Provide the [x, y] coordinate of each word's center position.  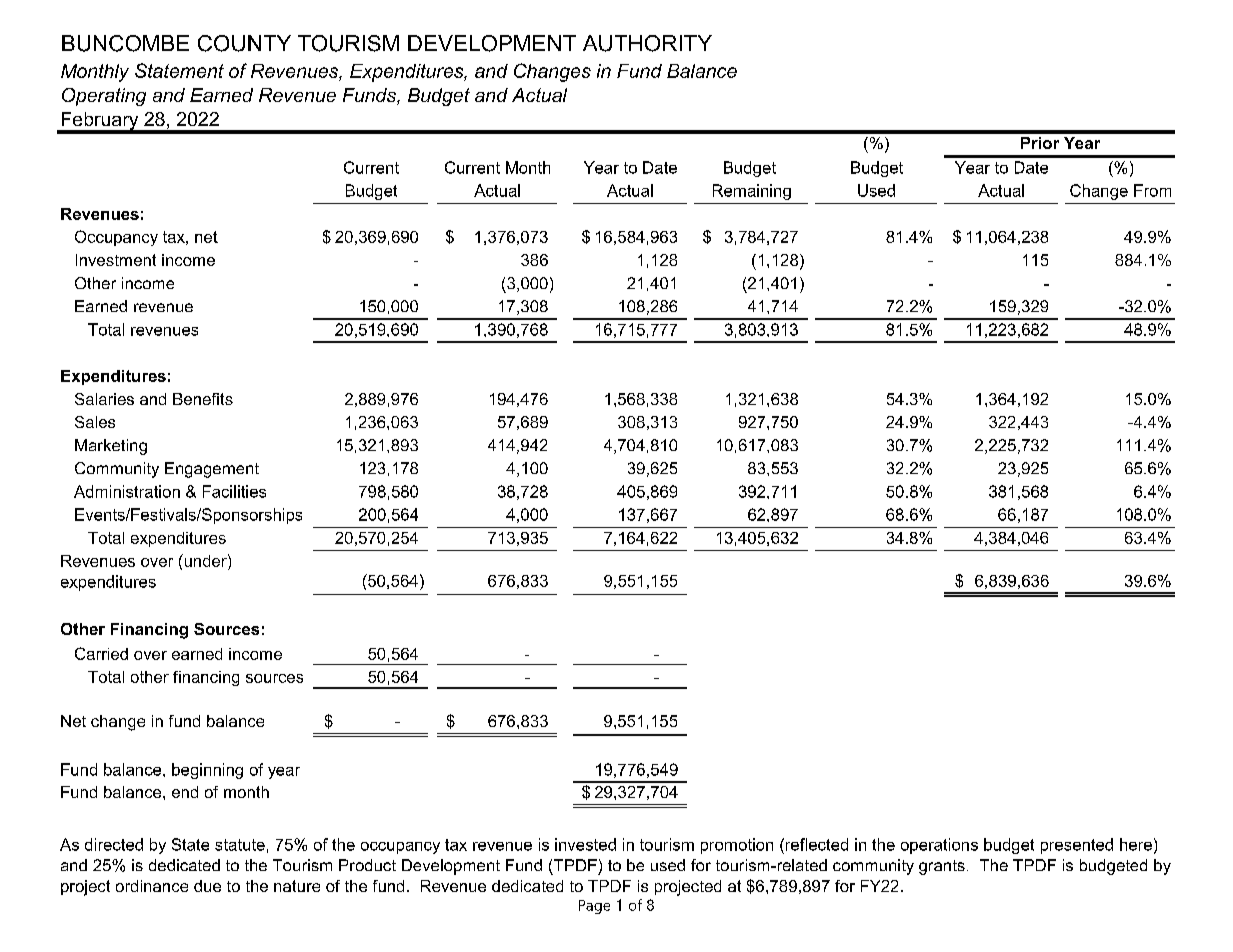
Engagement [212, 470]
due [207, 886]
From [1152, 190]
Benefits [203, 399]
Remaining [752, 192]
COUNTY [244, 43]
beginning [207, 771]
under [205, 560]
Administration [127, 491]
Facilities [234, 491]
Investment [116, 260]
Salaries [104, 399]
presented [1077, 846]
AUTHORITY [647, 43]
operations [939, 846]
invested [585, 844]
